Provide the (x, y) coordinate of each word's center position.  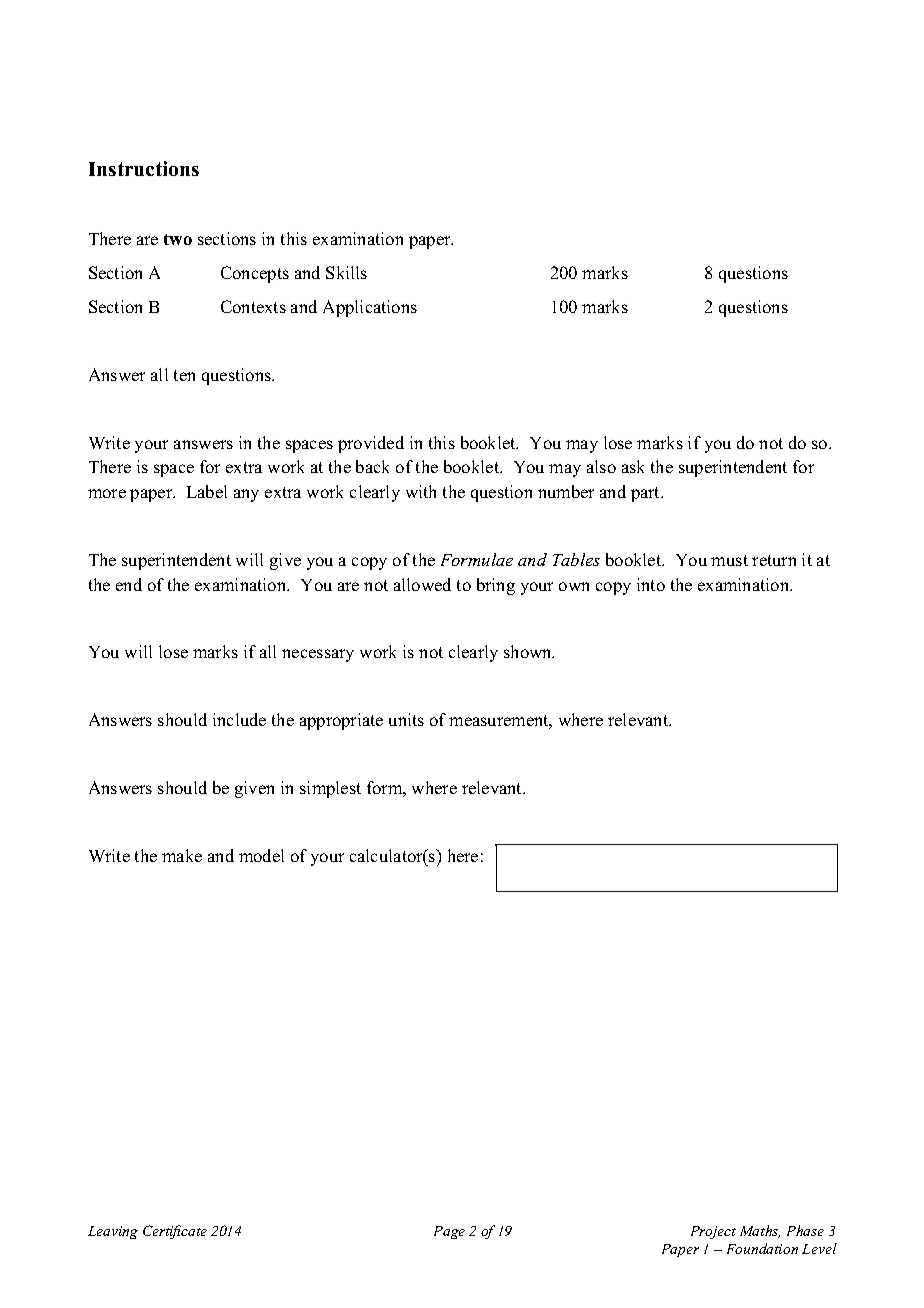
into (651, 584)
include (239, 719)
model (261, 855)
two (178, 239)
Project (713, 1232)
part (647, 494)
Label (207, 491)
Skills (346, 272)
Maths (760, 1231)
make (182, 855)
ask (633, 466)
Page (449, 1232)
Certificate (175, 1232)
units (406, 719)
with (421, 491)
